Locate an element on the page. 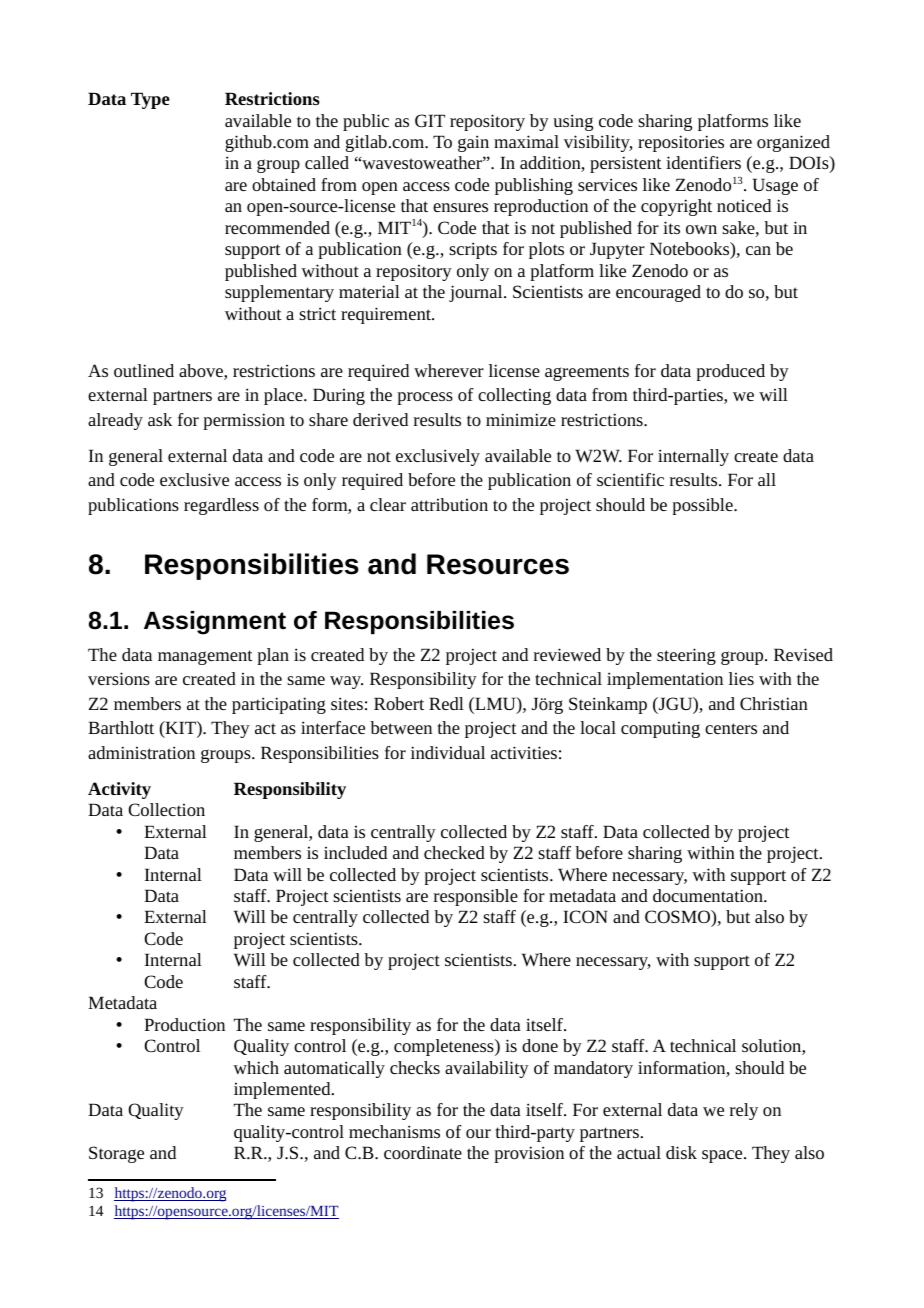  Type is located at coordinates (150, 100).
